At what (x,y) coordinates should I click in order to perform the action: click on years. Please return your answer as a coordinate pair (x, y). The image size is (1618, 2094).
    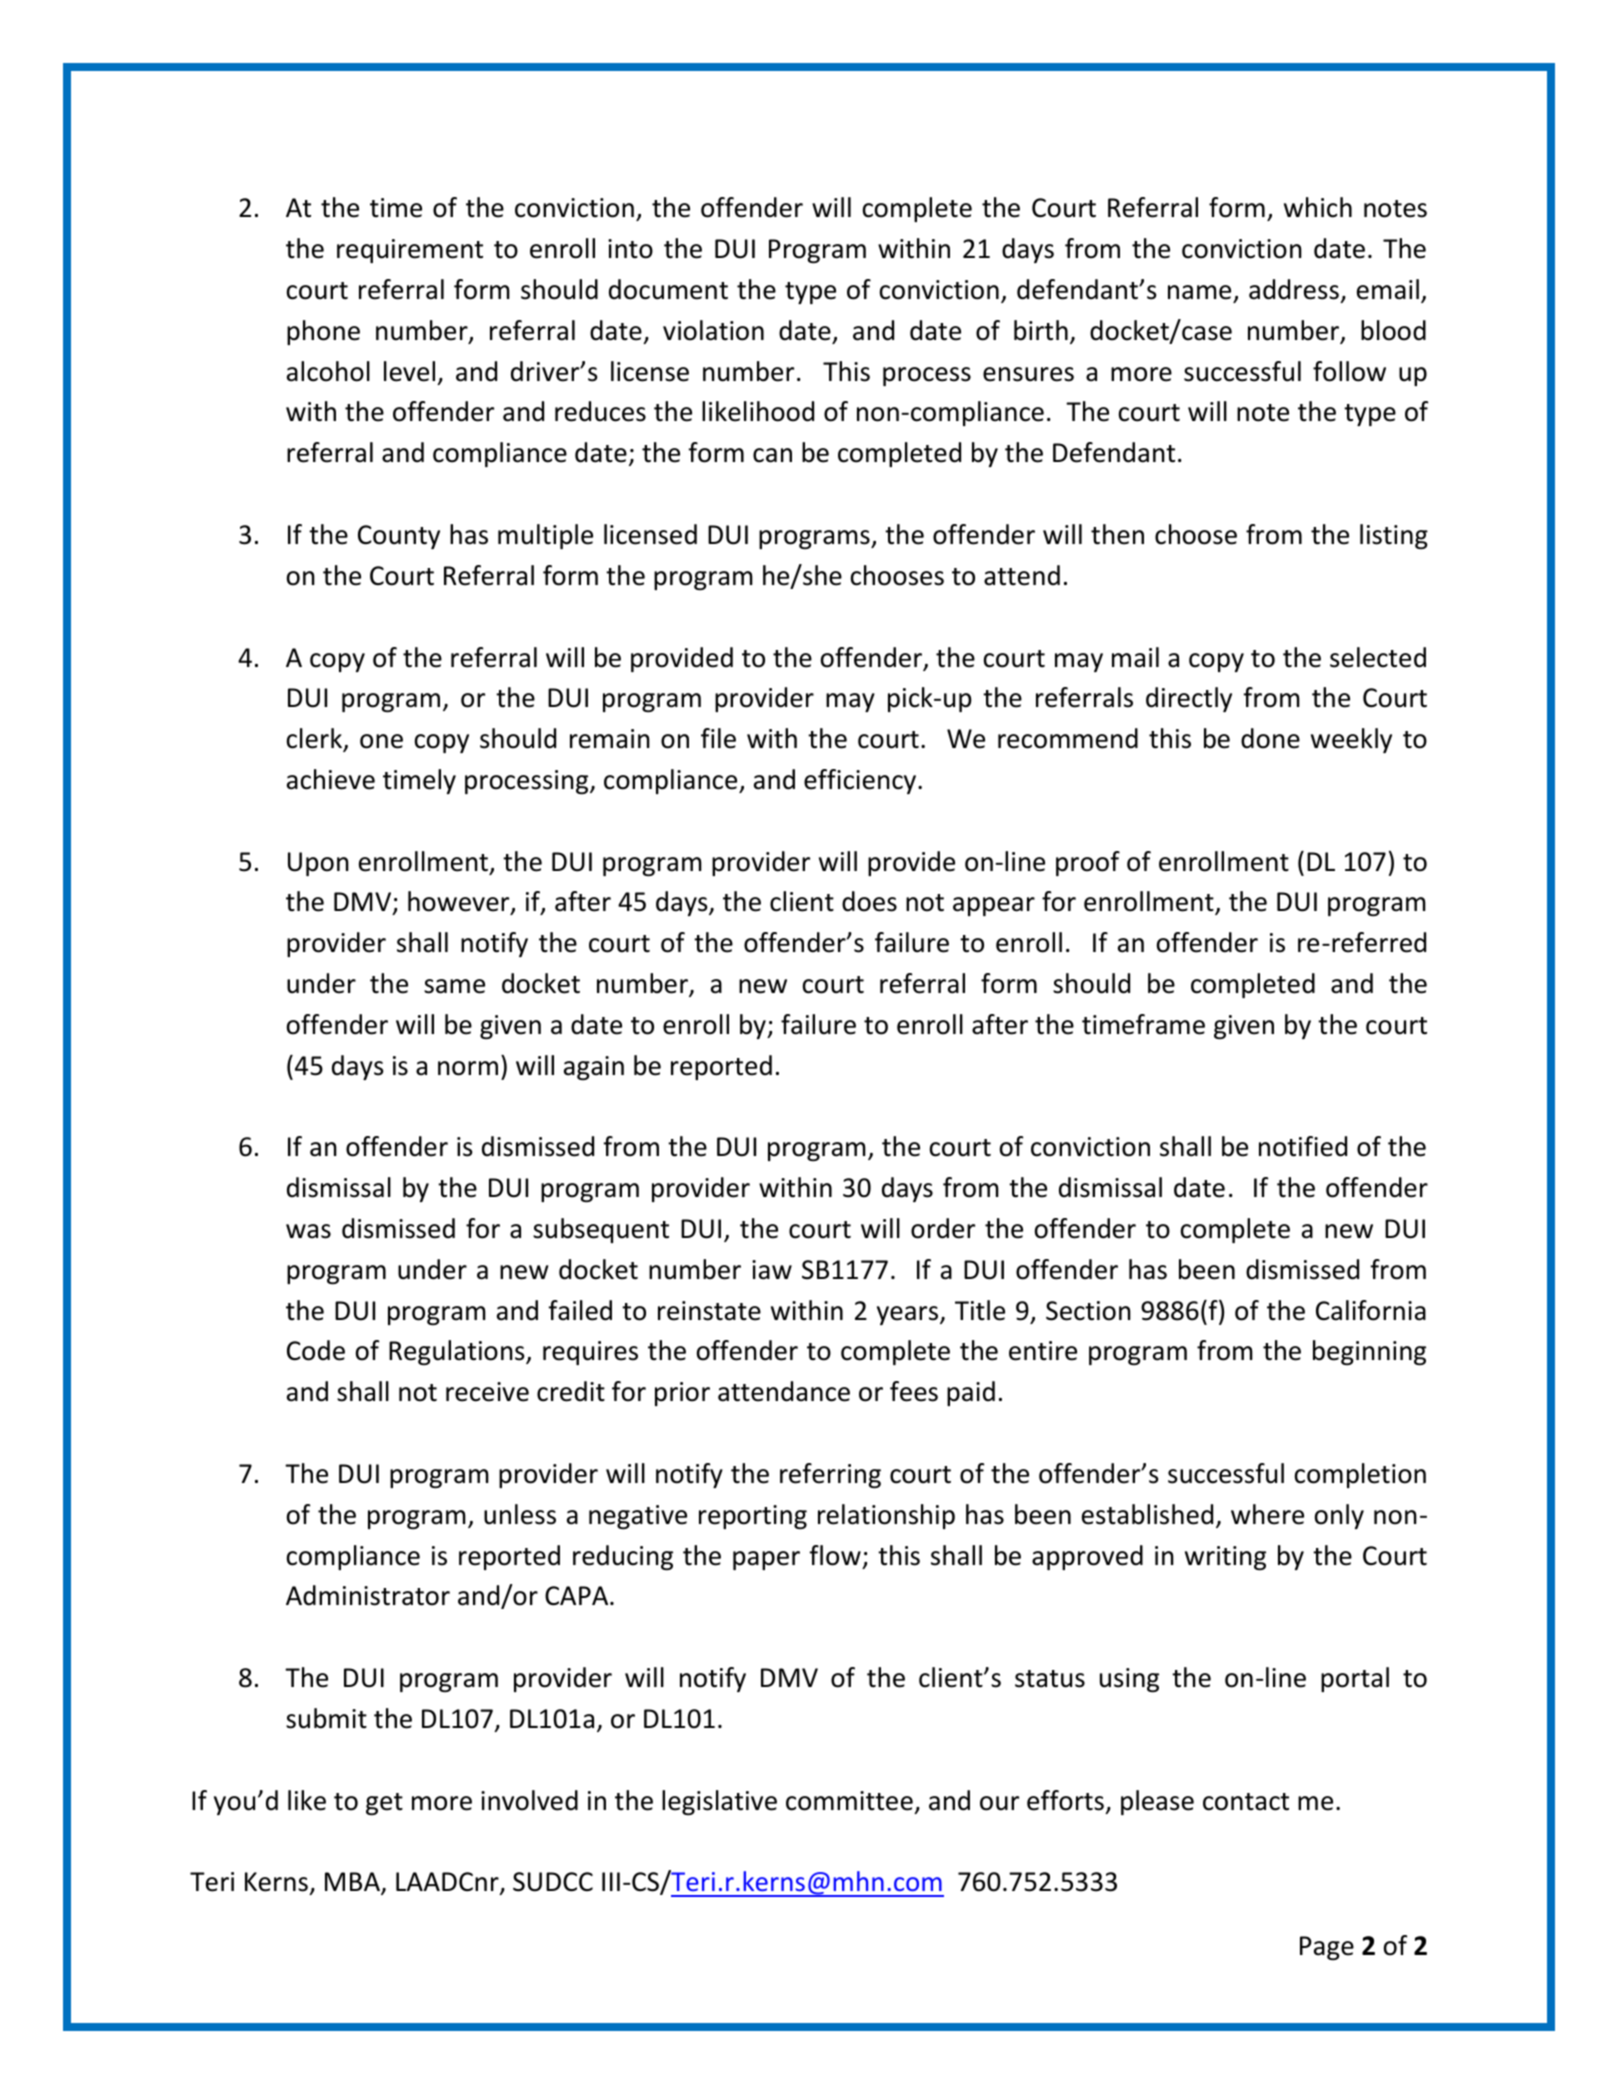
    Looking at the image, I should click on (909, 1315).
